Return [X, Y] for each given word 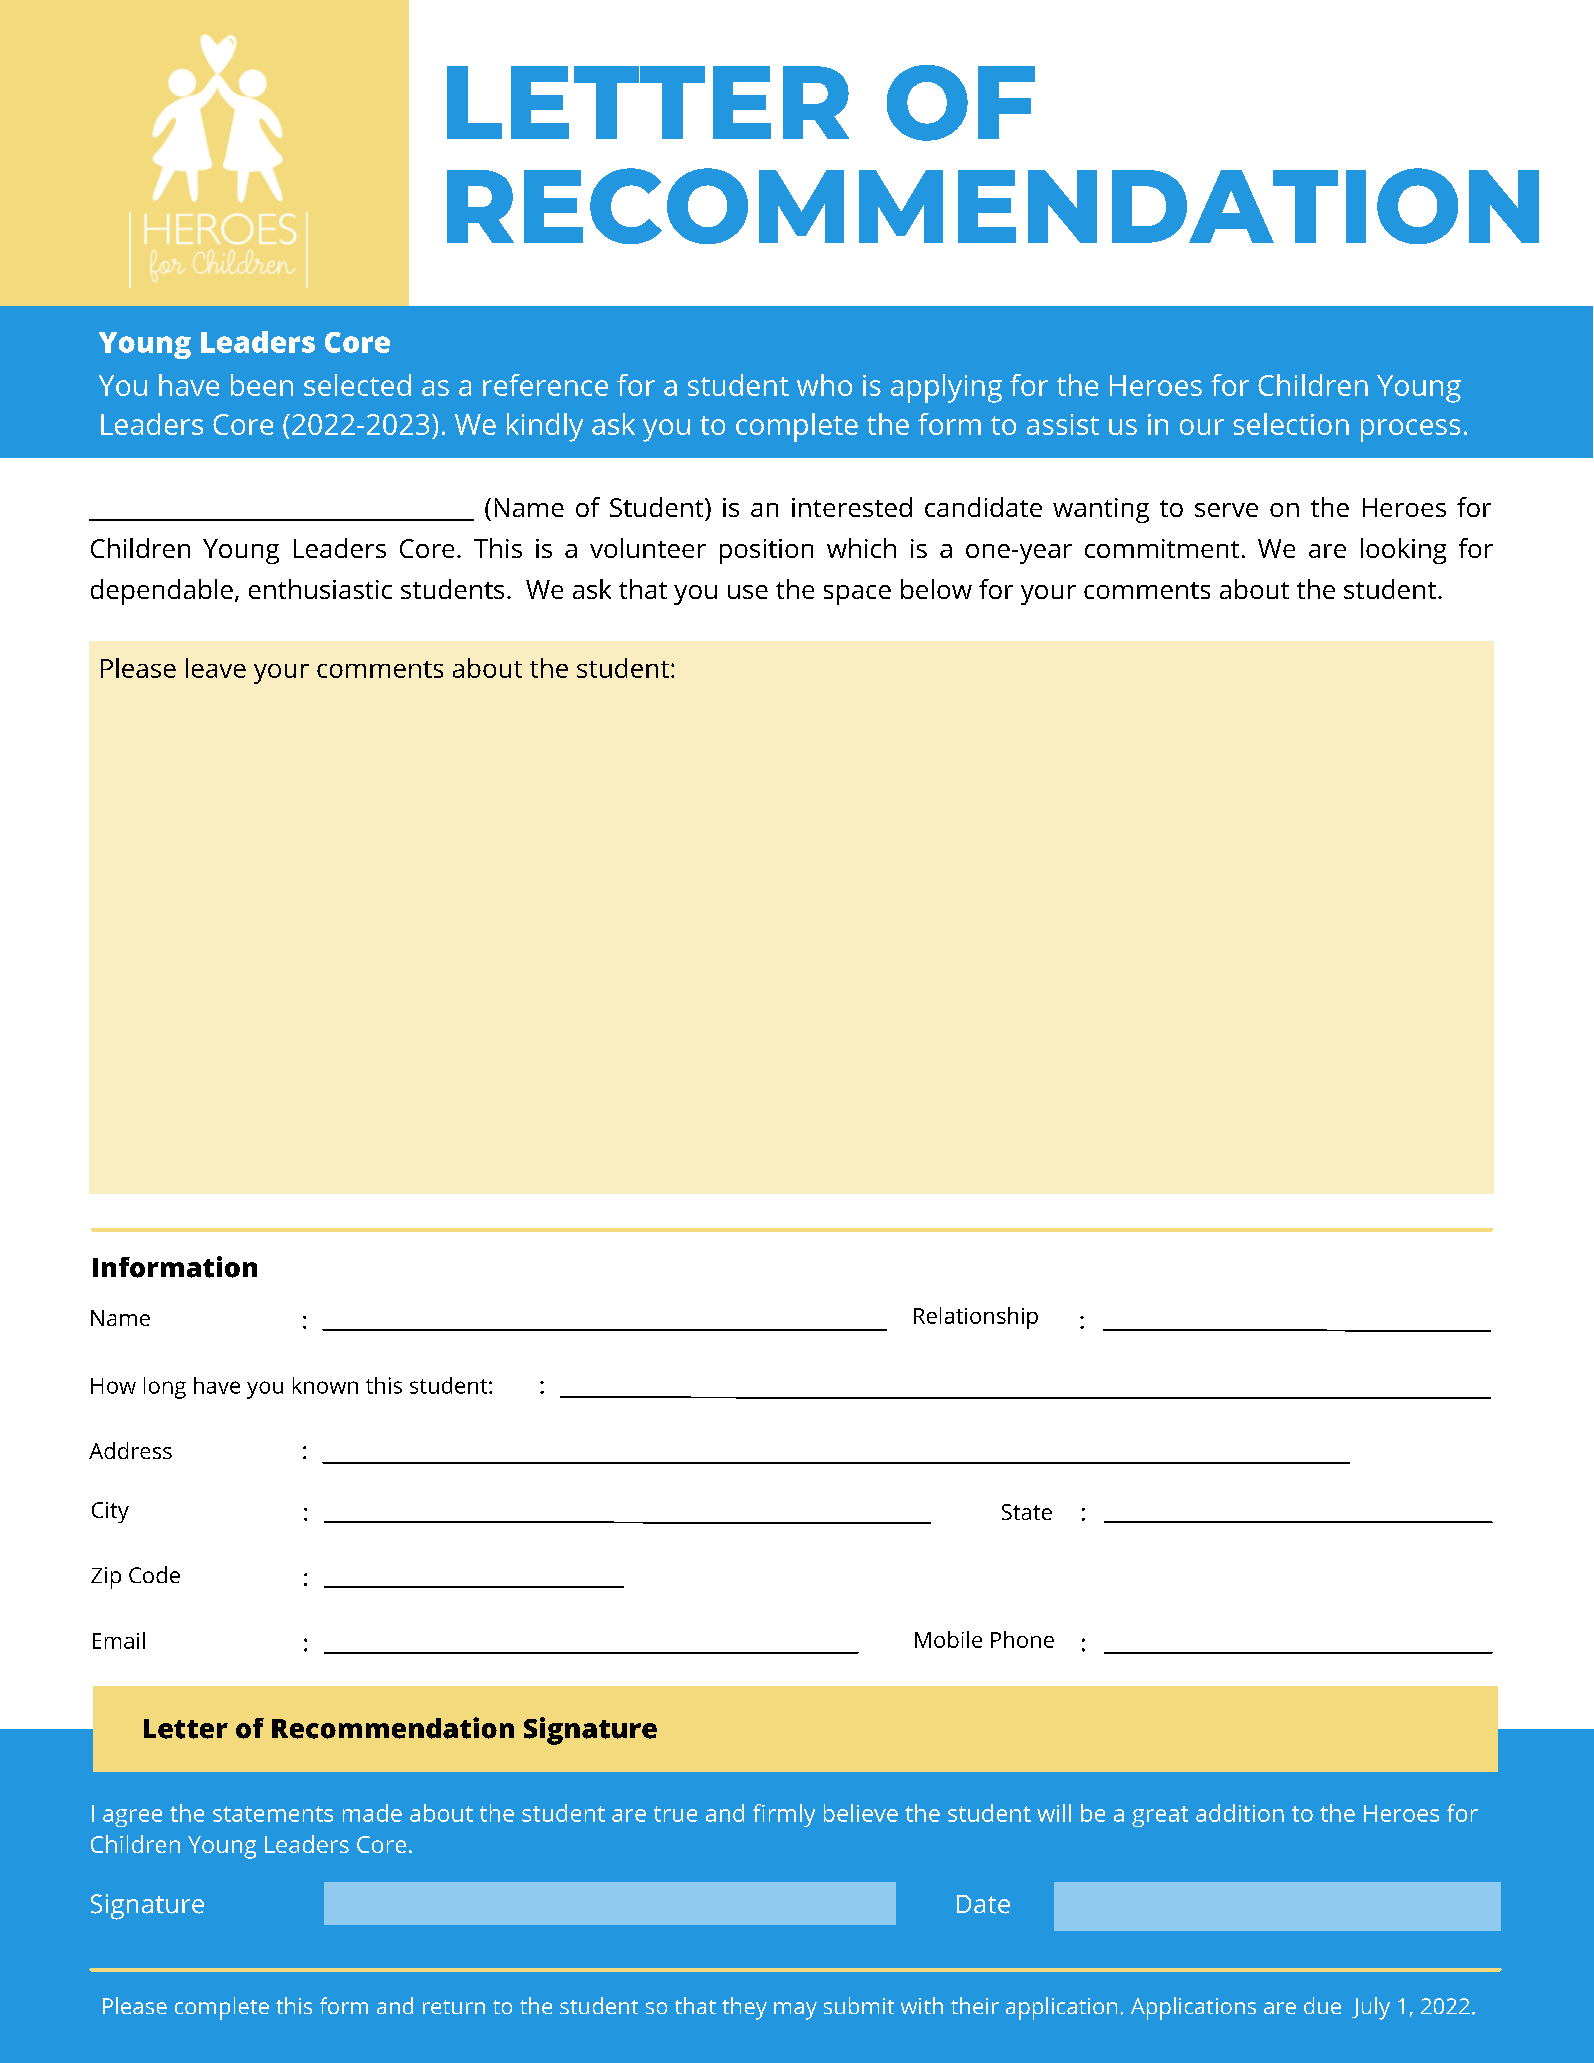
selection [1291, 424]
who [824, 385]
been [262, 385]
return [454, 2007]
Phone [1022, 1639]
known [325, 1385]
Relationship [976, 1318]
